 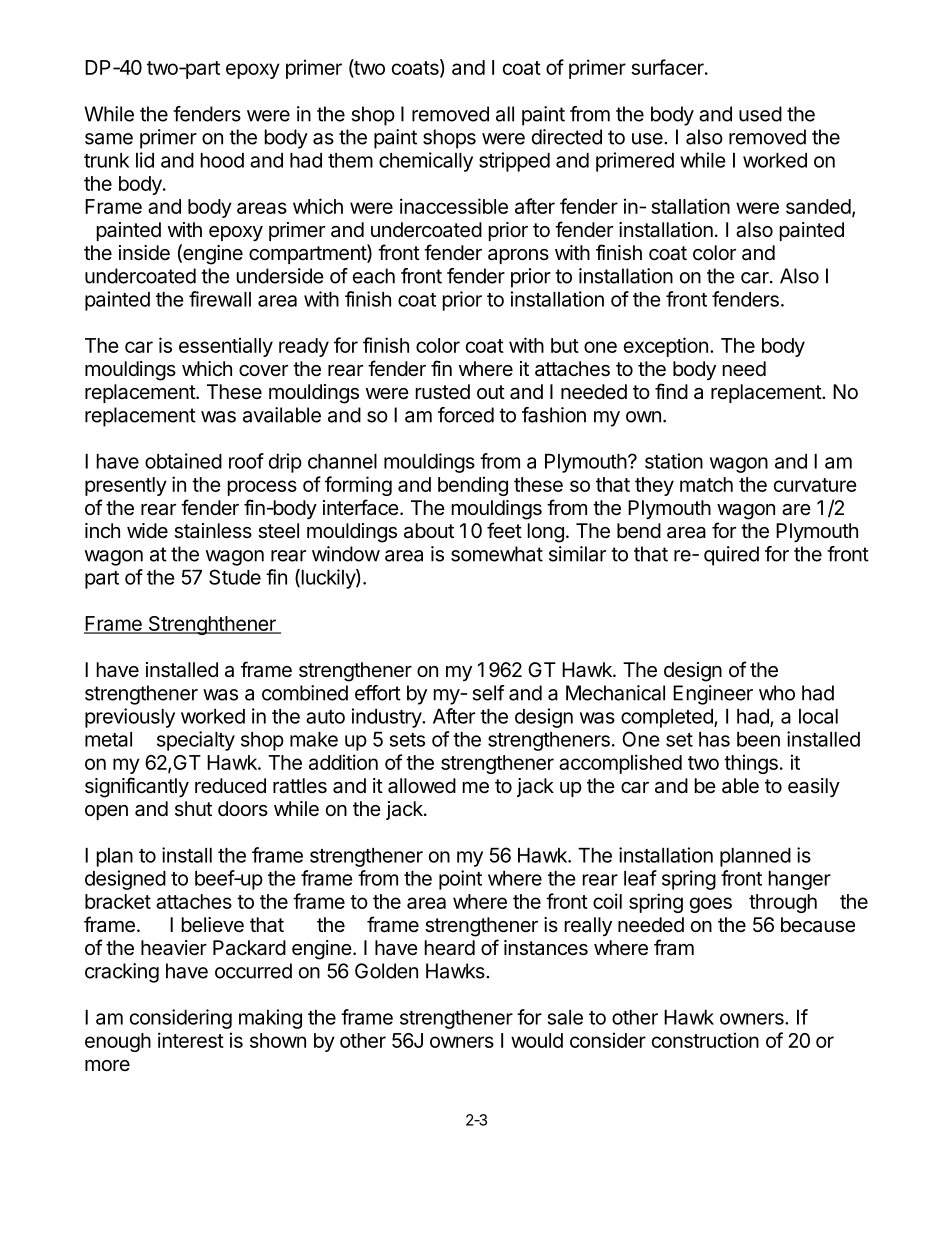 I want to click on station, so click(x=674, y=461).
